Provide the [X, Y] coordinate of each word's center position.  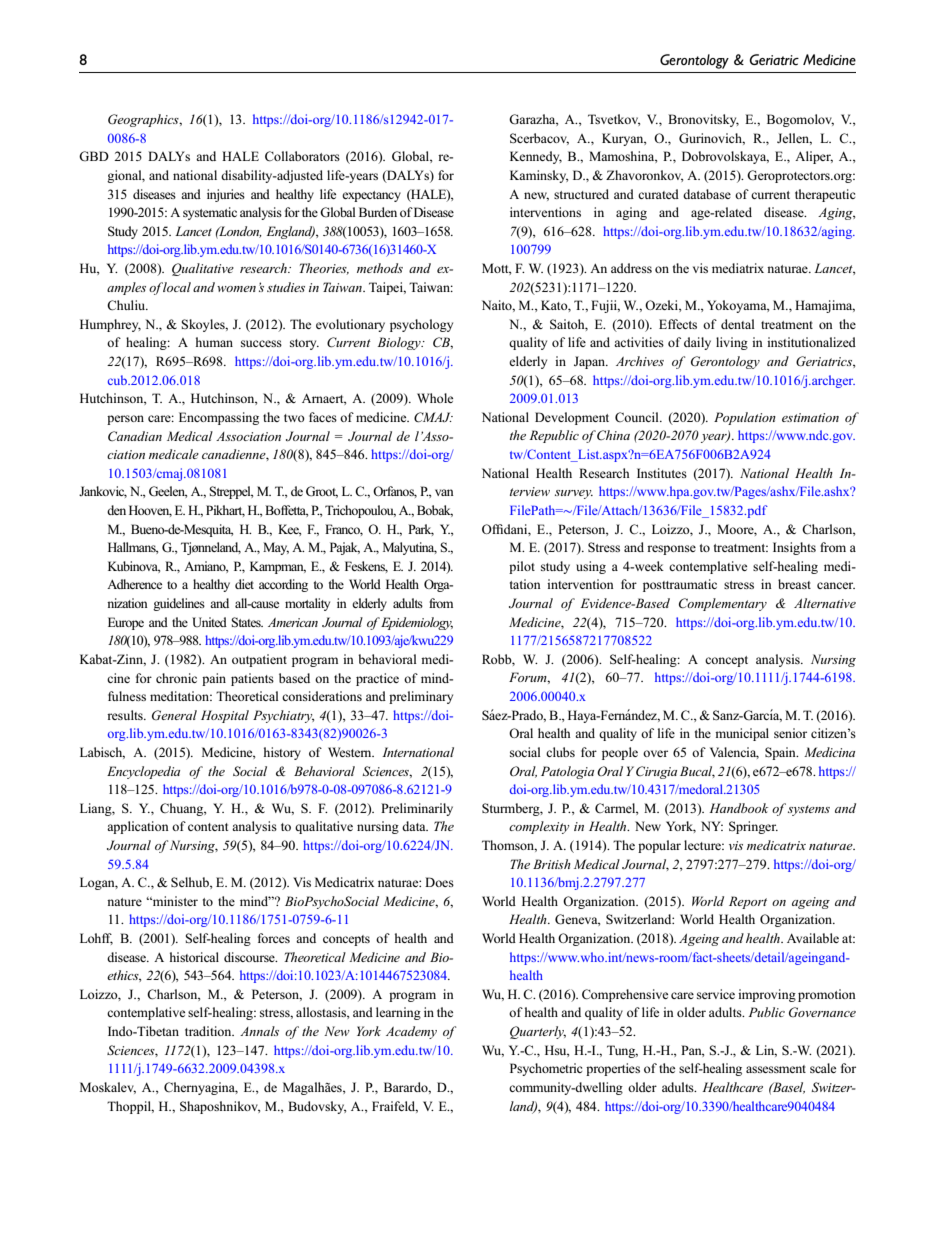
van [444, 492]
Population [745, 418]
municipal [742, 734]
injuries [226, 195]
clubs [560, 752]
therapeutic [825, 195]
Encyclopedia [143, 772]
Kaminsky [539, 176]
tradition [209, 1031]
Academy [411, 1032]
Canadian [135, 436]
